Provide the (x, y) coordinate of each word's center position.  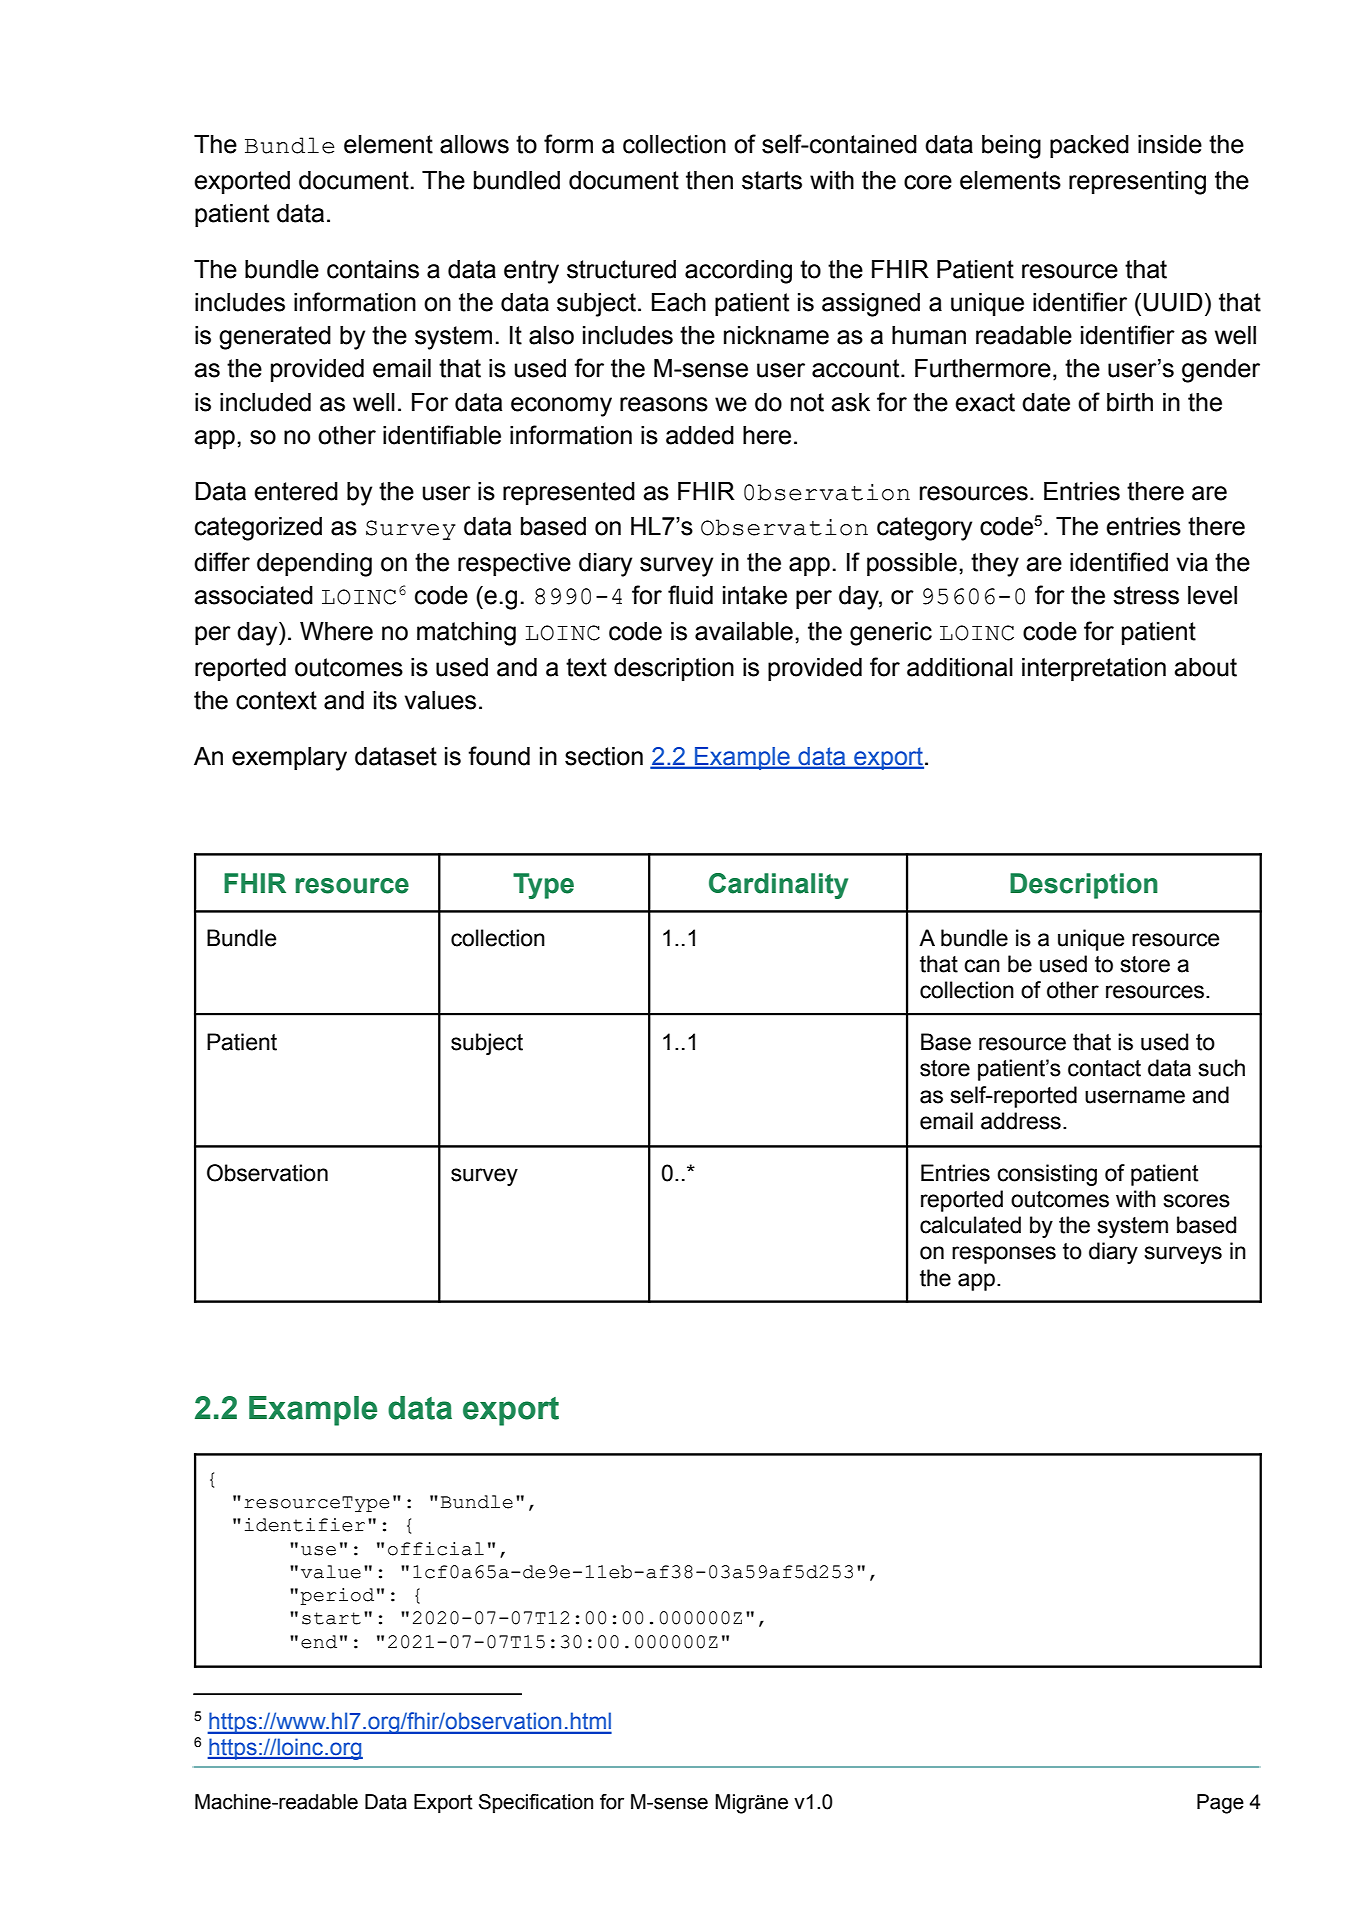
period (337, 1596)
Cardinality (778, 886)
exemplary (289, 759)
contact (1104, 1068)
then (709, 180)
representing (1137, 183)
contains (373, 269)
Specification (536, 1803)
